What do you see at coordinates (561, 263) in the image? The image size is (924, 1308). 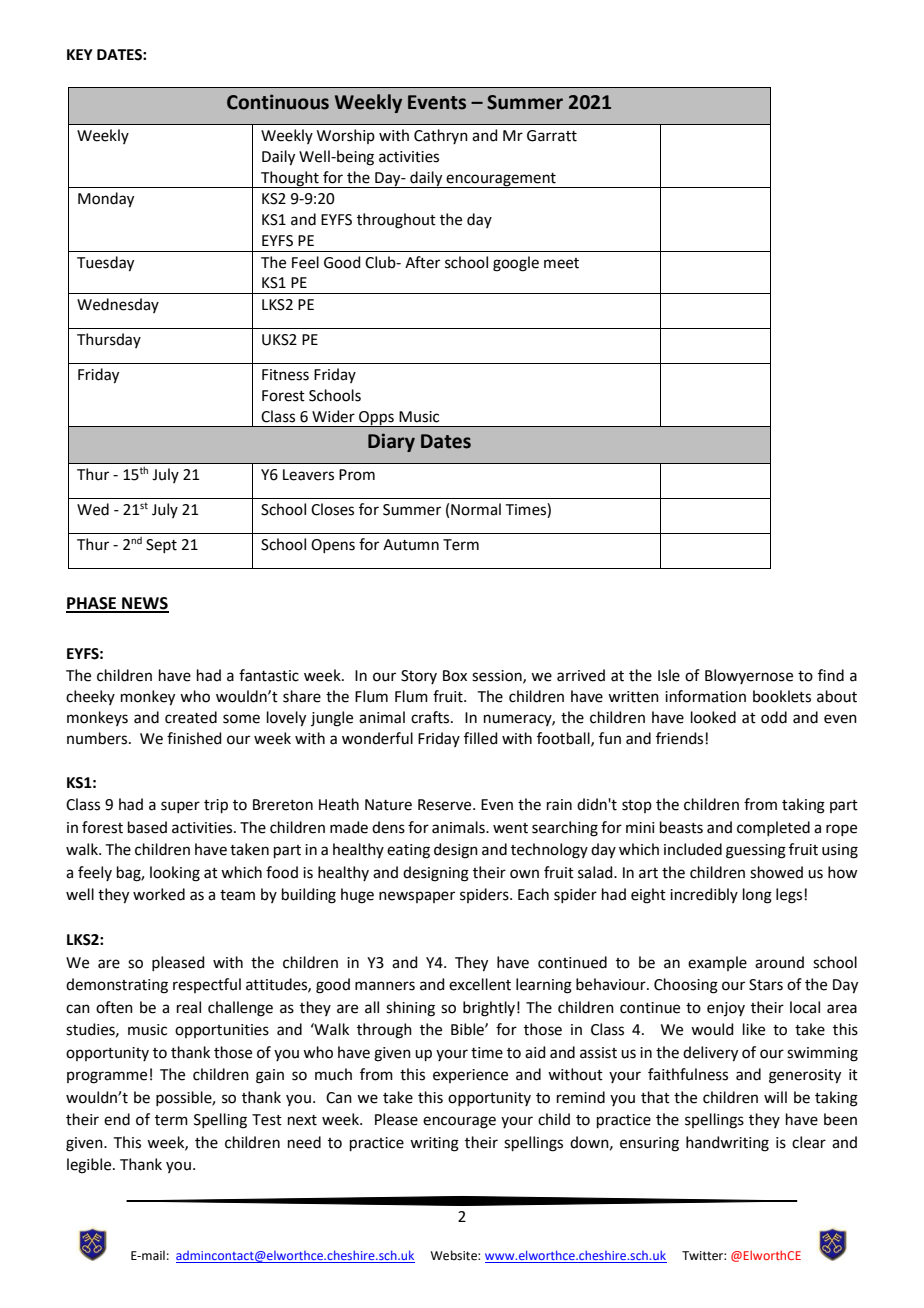 I see `meet` at bounding box center [561, 263].
